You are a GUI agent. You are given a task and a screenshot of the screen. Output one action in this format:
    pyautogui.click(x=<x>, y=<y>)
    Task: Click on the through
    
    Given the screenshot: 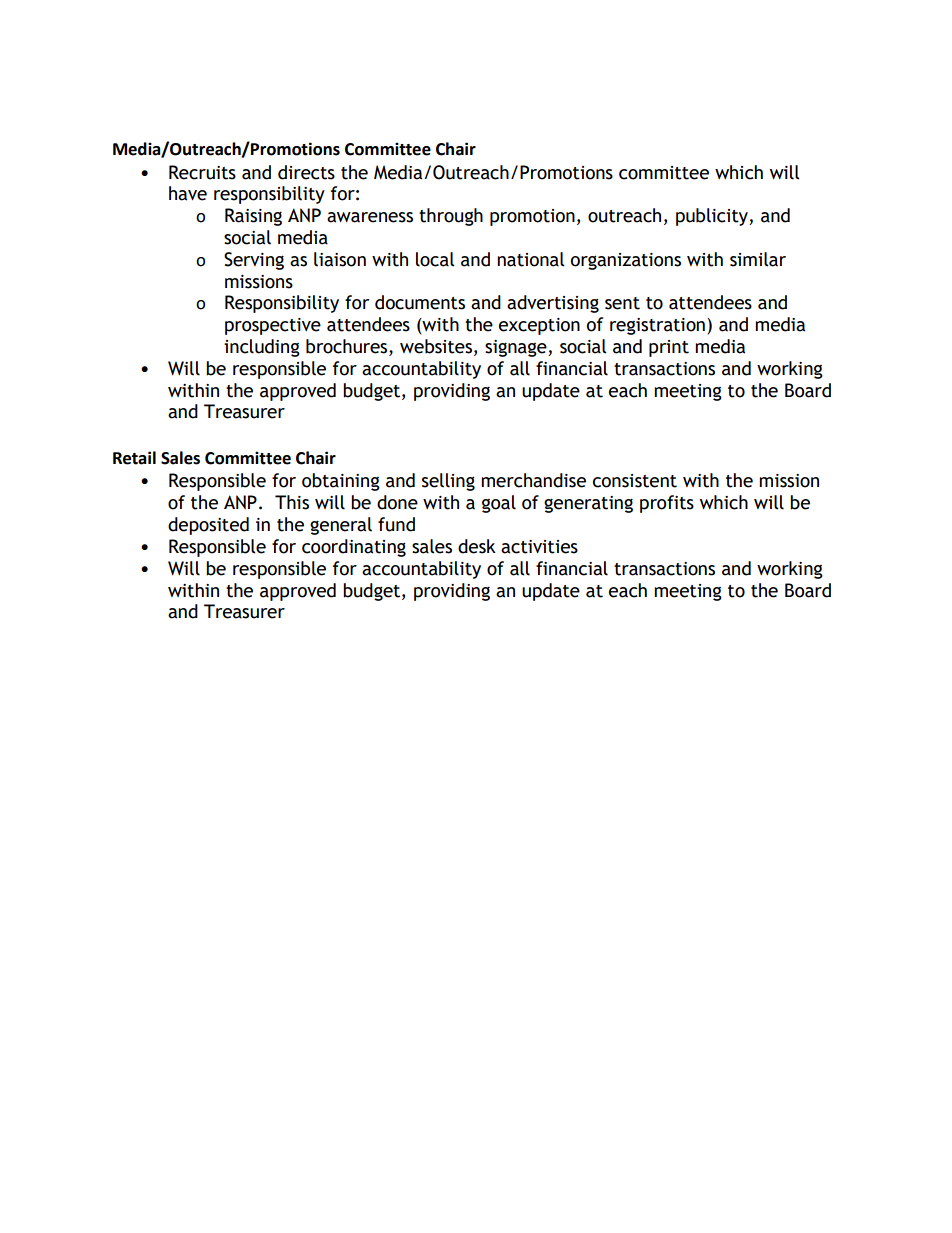 What is the action you would take?
    pyautogui.click(x=451, y=217)
